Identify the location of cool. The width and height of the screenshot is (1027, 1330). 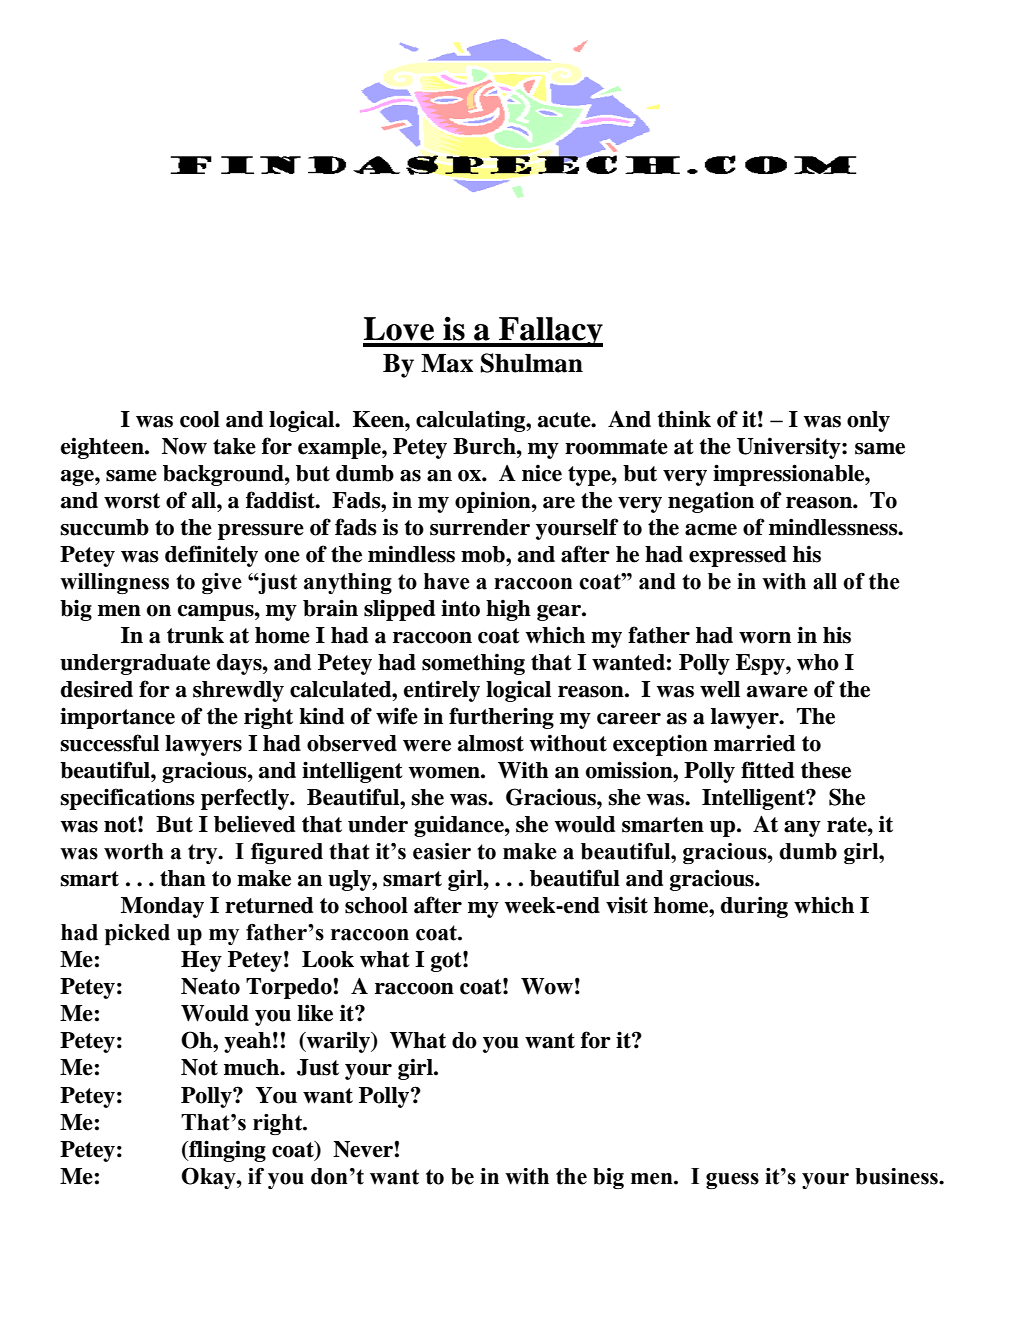
(200, 419).
